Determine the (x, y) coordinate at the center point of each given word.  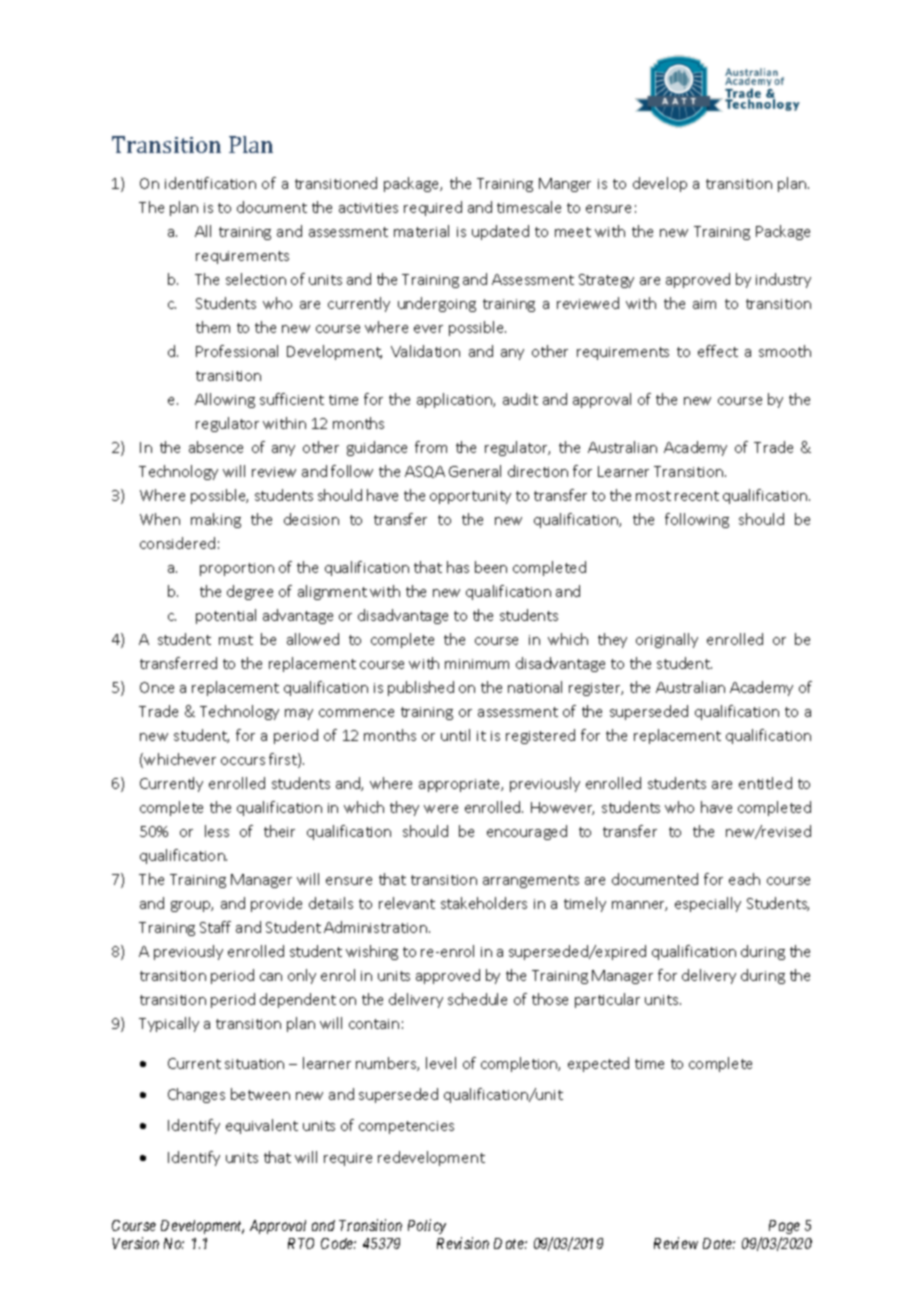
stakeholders (484, 903)
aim (704, 304)
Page (784, 1229)
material (421, 231)
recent (697, 496)
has (458, 567)
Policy (427, 1226)
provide (276, 904)
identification (210, 183)
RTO (301, 1243)
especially (708, 904)
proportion (237, 569)
